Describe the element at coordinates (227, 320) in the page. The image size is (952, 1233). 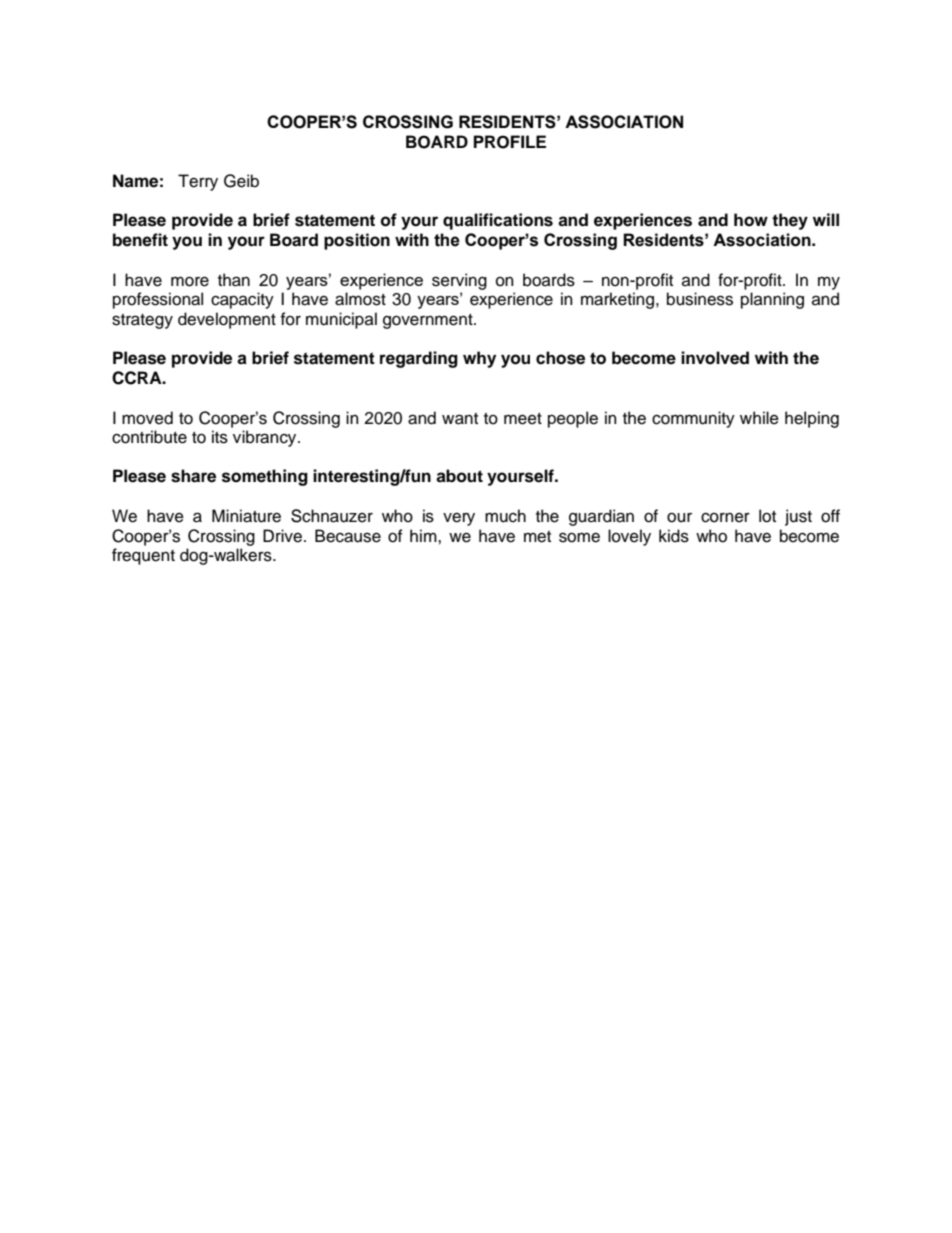
I see `development` at that location.
